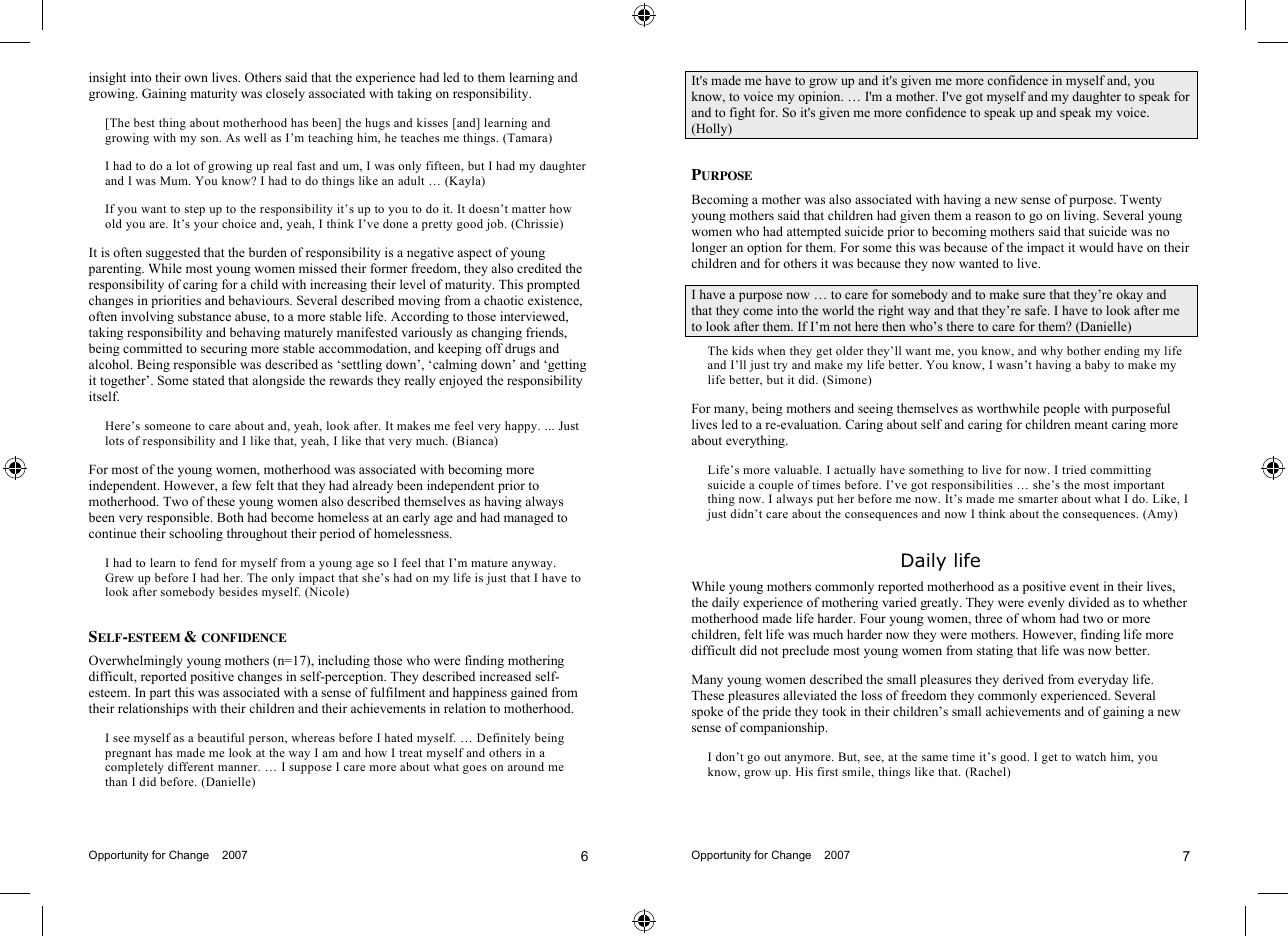 The height and width of the document is (936, 1288). I want to click on prompted, so click(553, 285).
